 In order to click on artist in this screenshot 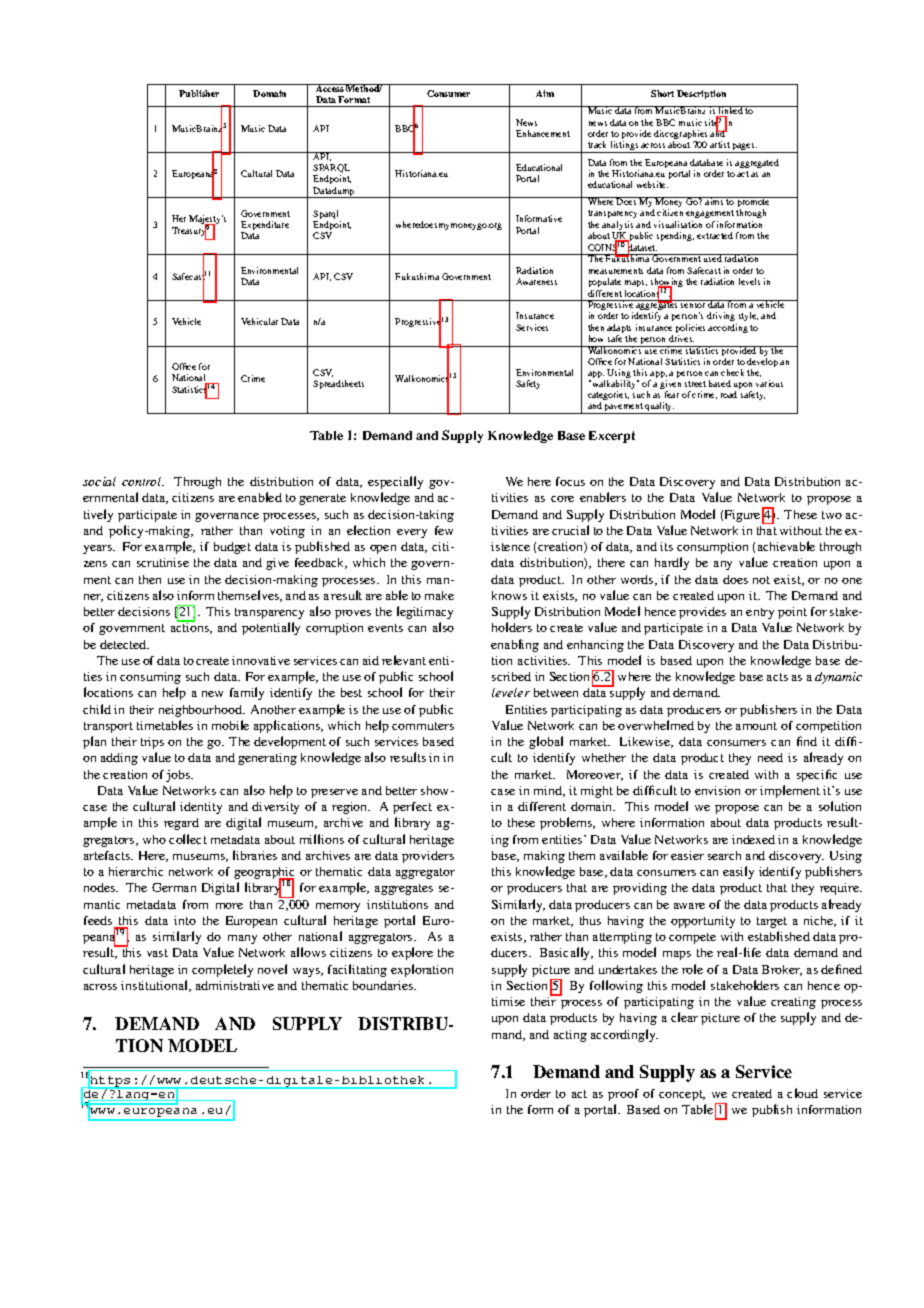, I will do `click(720, 144)`.
